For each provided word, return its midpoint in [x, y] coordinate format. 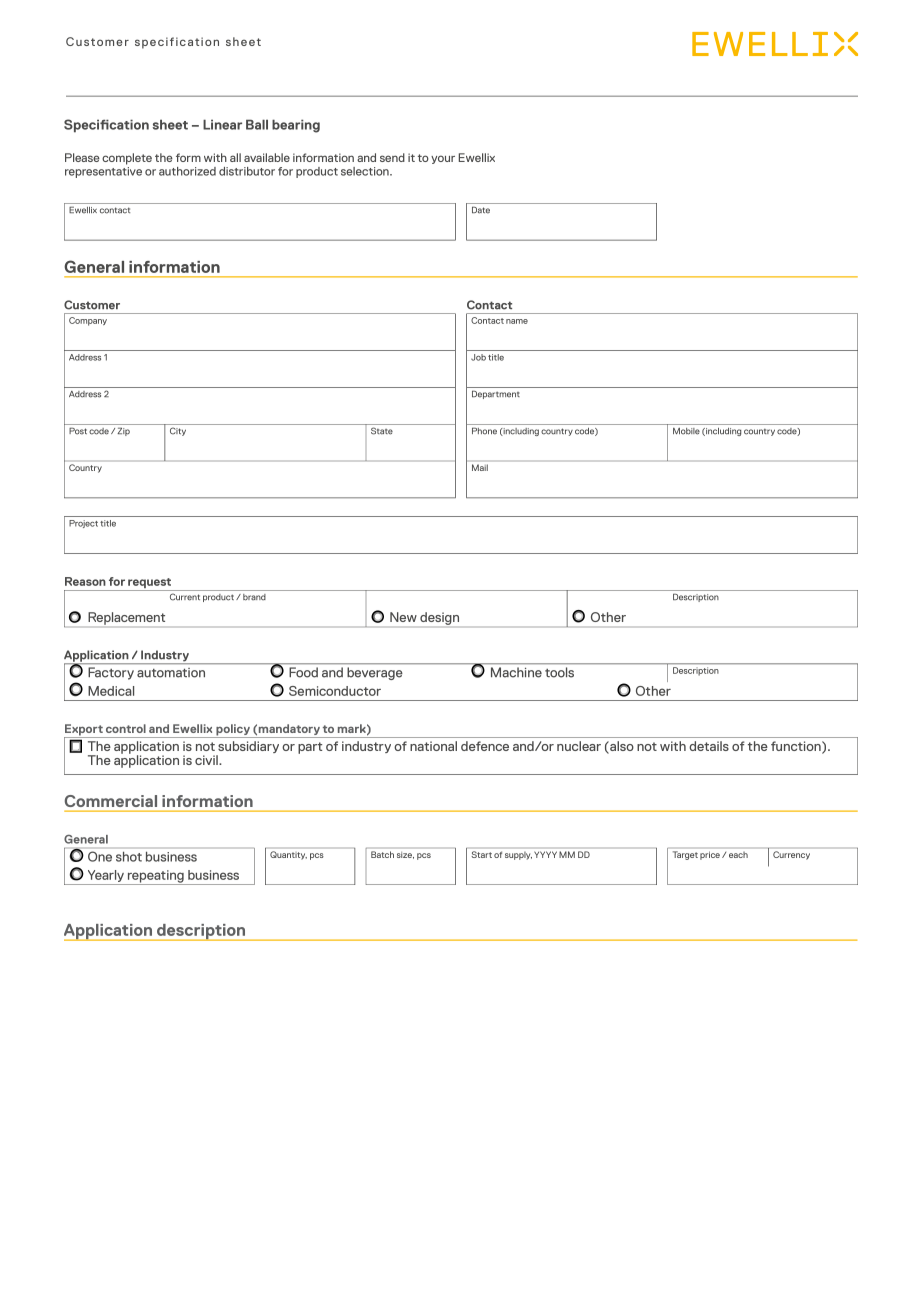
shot [129, 857]
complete [127, 159]
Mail [480, 467]
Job [478, 357]
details [709, 746]
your [443, 159]
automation [171, 672]
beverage [374, 673]
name [517, 321]
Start [482, 854]
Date [481, 210]
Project [83, 524]
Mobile [686, 431]
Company [88, 321]
